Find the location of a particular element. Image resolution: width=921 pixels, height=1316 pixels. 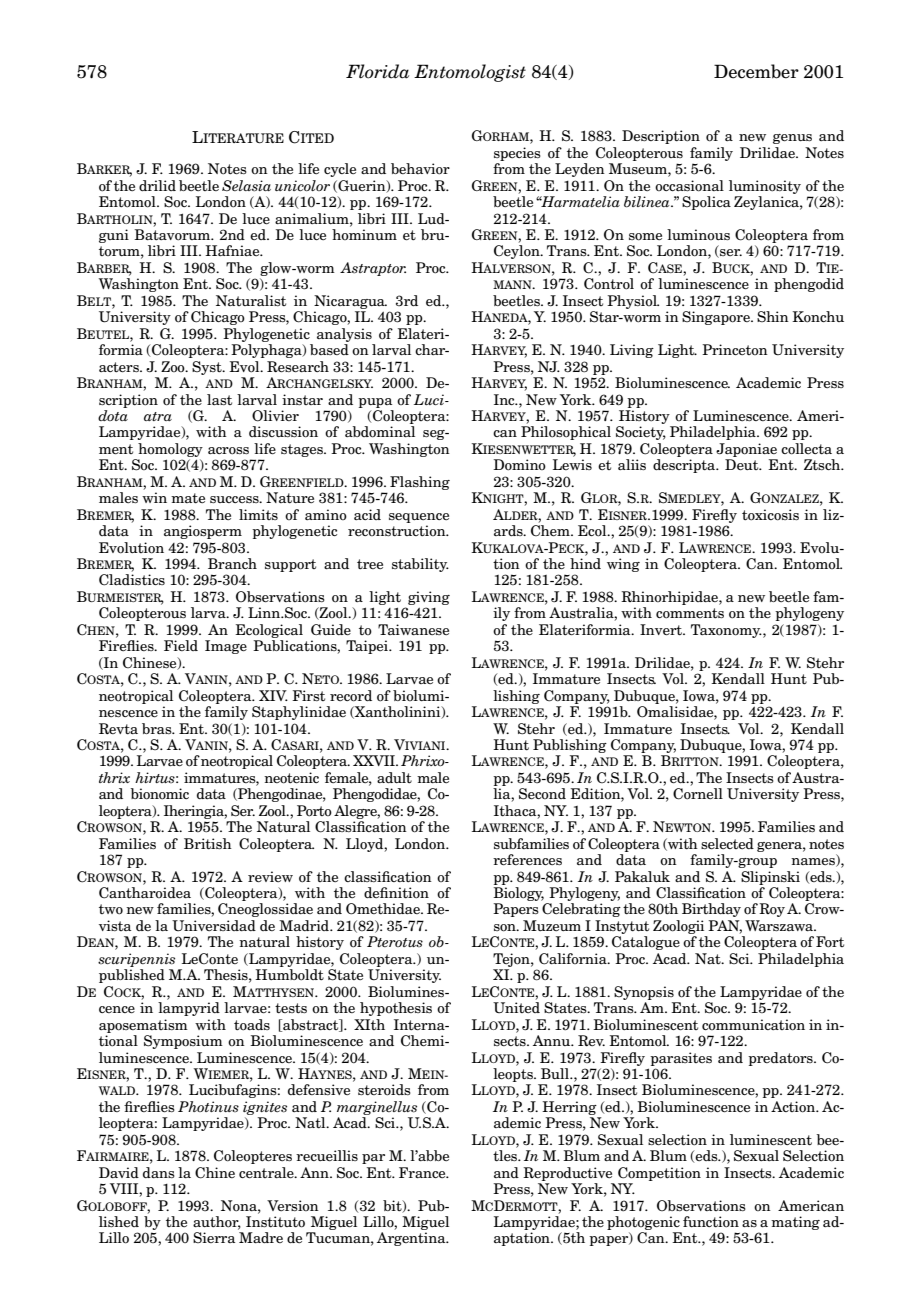

Image is located at coordinates (226, 647).
